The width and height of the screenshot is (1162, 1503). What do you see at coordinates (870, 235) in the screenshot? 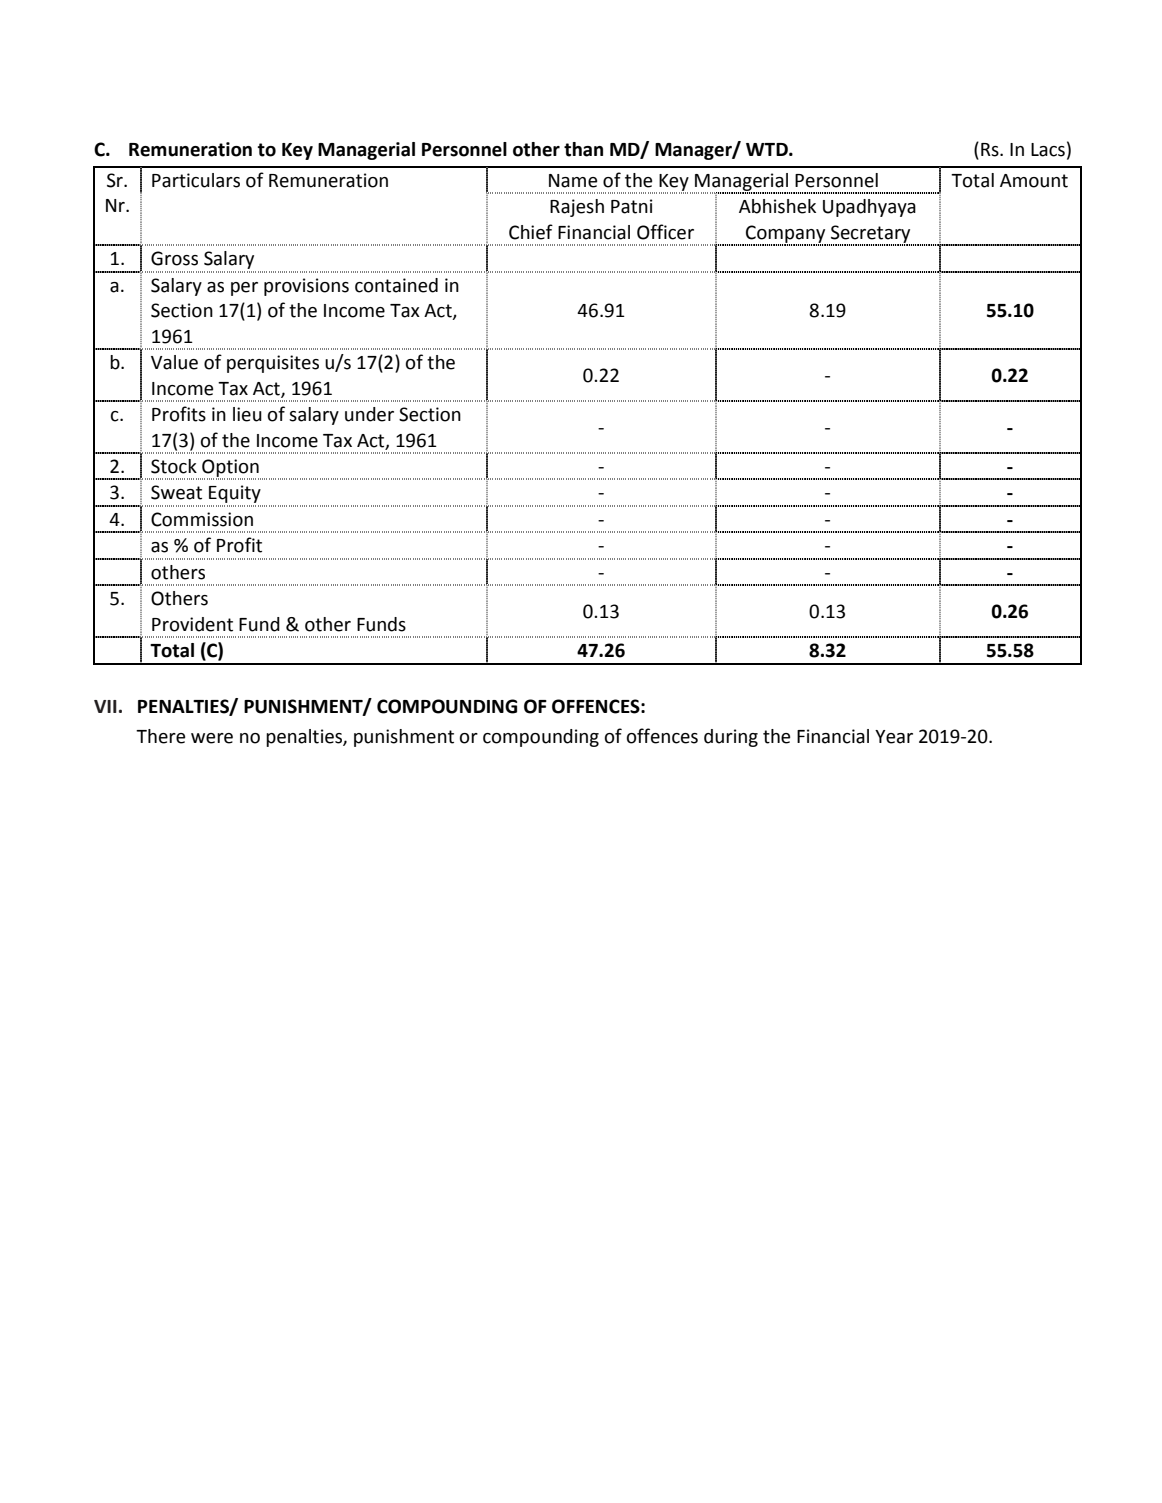
I see `Secretary` at bounding box center [870, 235].
